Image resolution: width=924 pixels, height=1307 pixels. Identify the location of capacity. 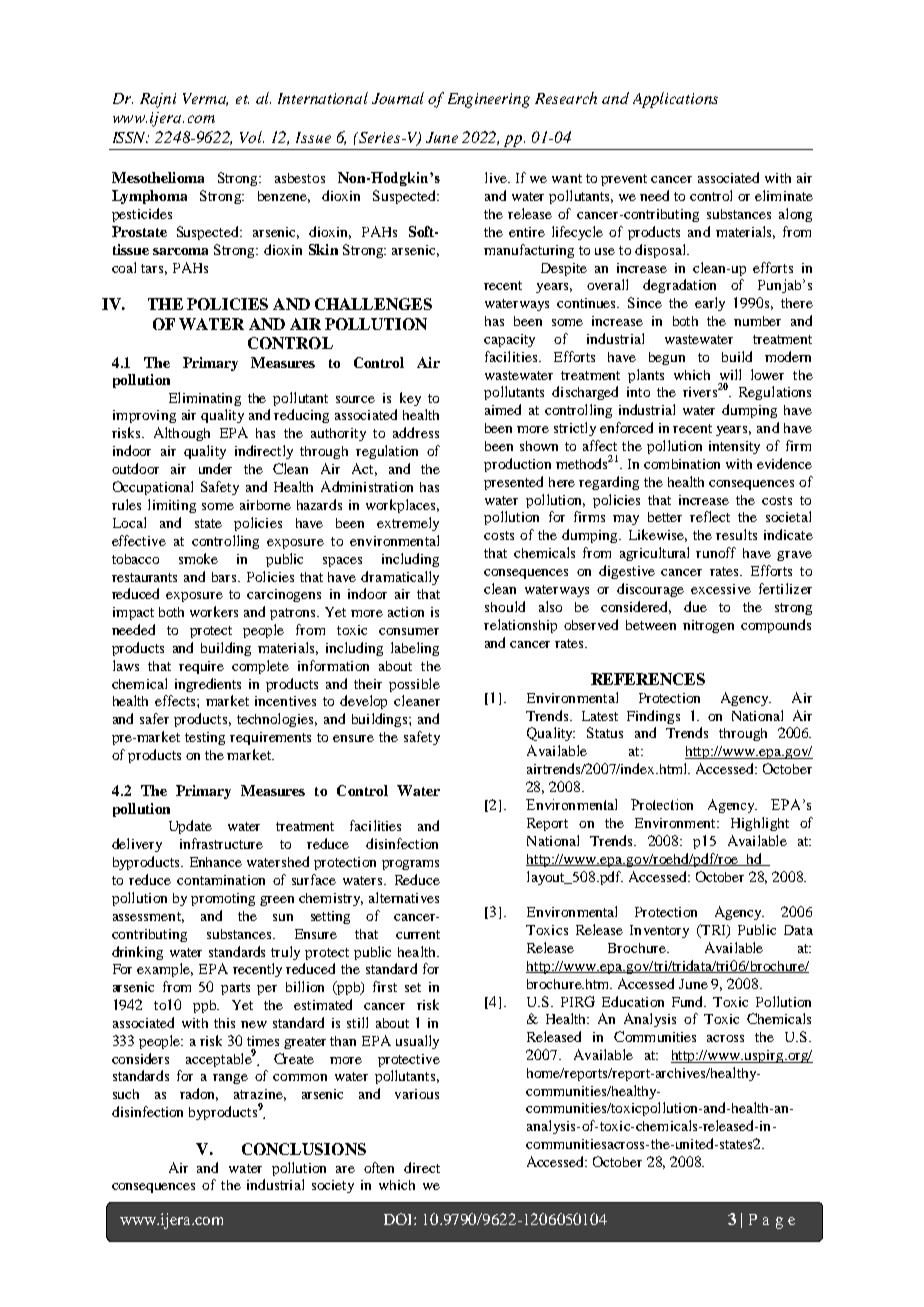
(509, 340).
